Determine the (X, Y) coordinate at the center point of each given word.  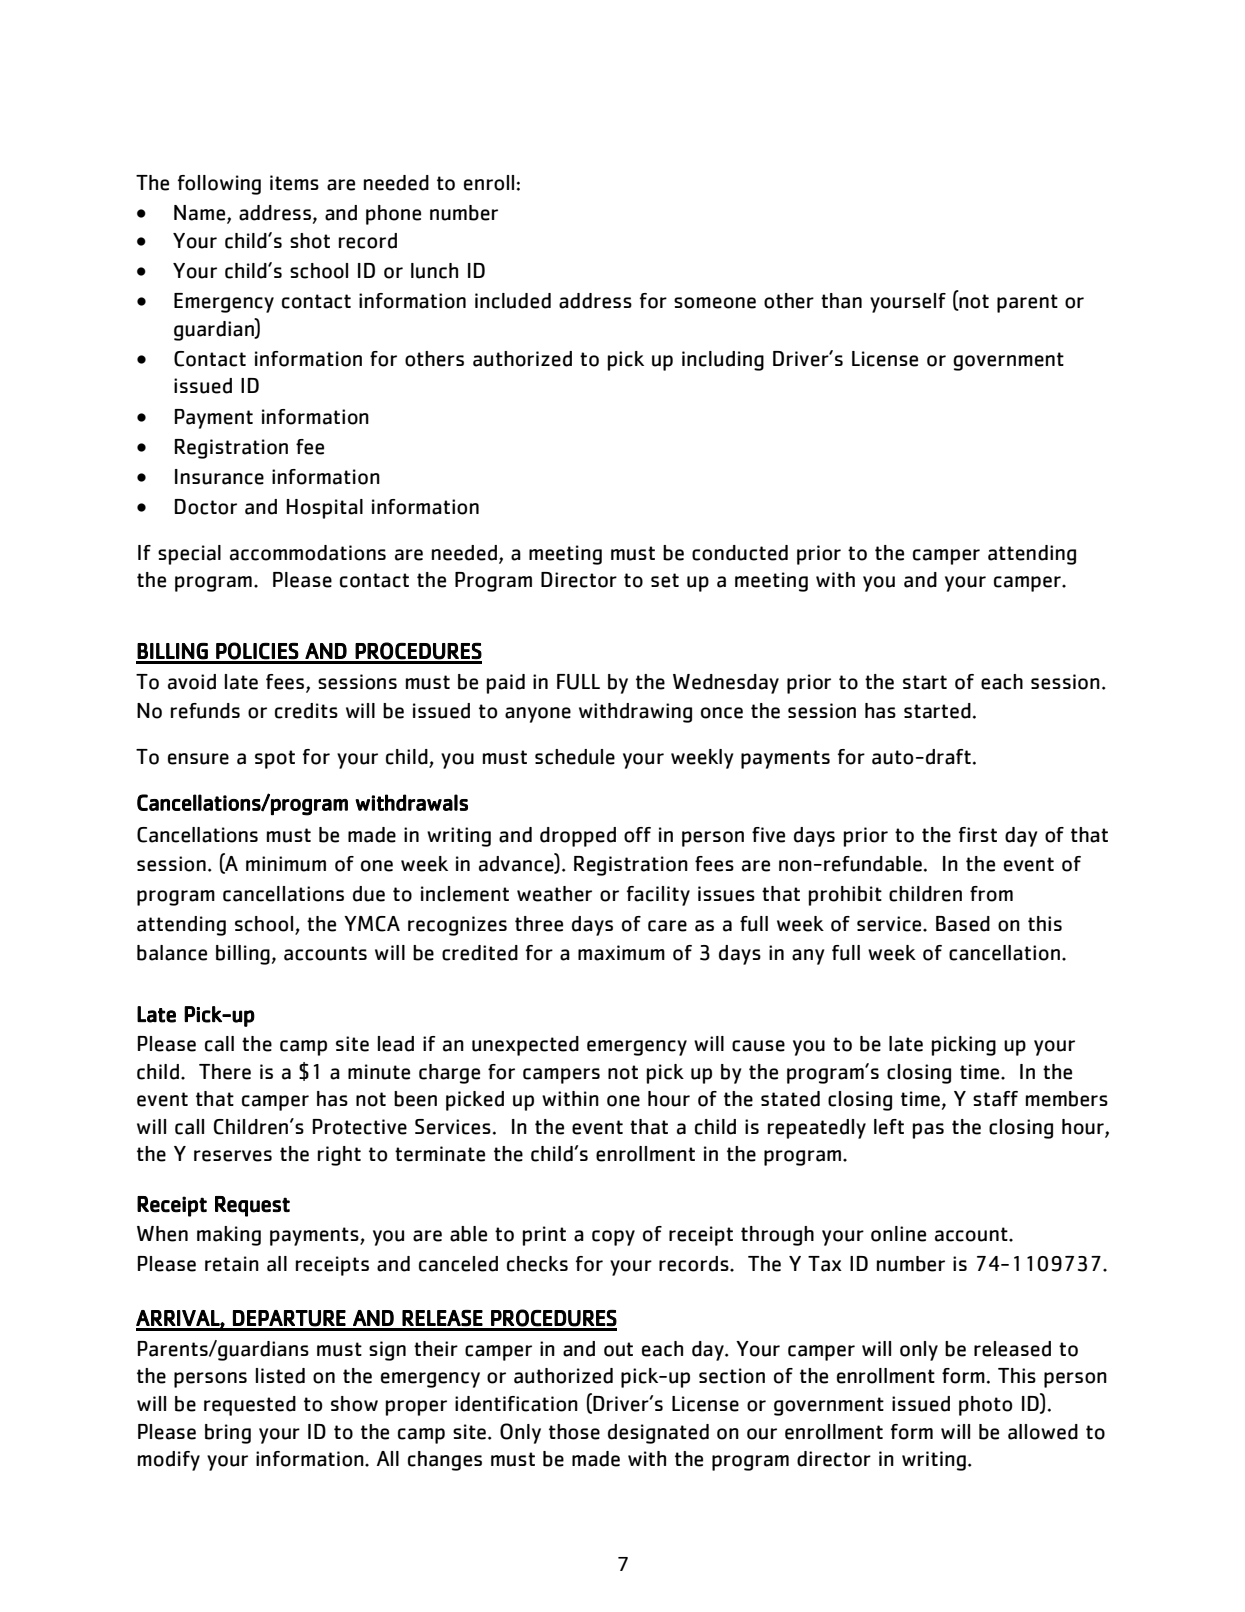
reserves (233, 1156)
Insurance (219, 477)
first (978, 834)
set (665, 580)
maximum (621, 953)
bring (228, 1434)
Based (963, 924)
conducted (740, 553)
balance (172, 953)
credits (306, 711)
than (841, 301)
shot (310, 241)
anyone (538, 715)
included (513, 301)
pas (928, 1131)
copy (613, 1238)
